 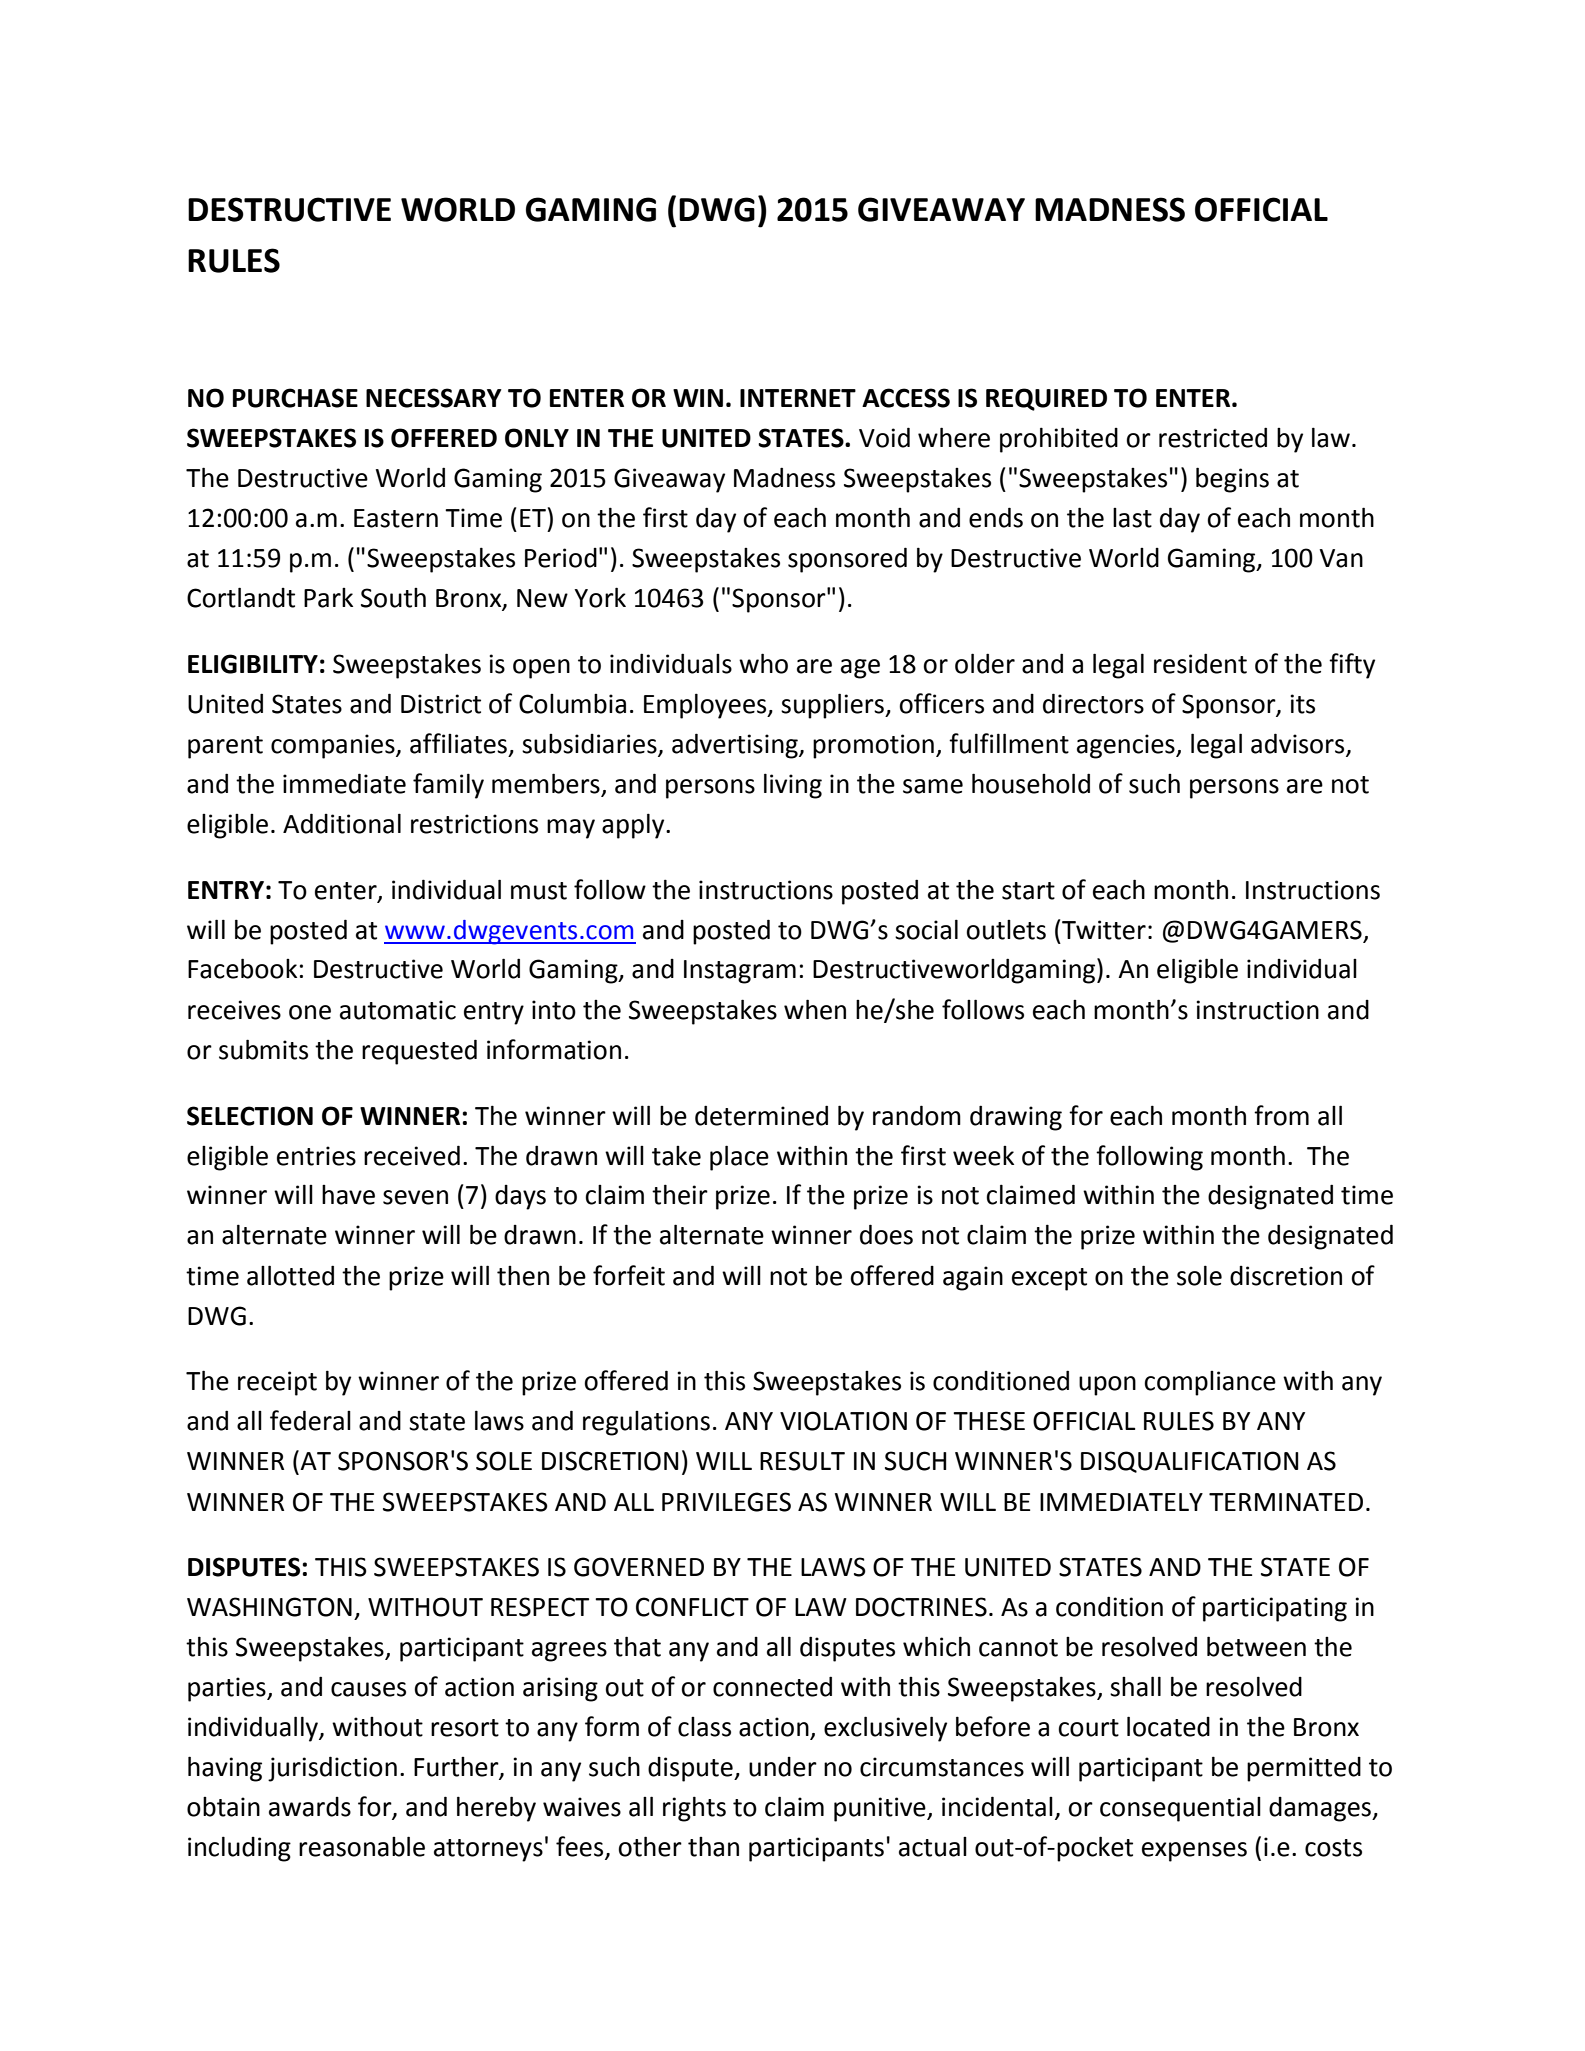 What do you see at coordinates (1281, 1115) in the screenshot?
I see `from` at bounding box center [1281, 1115].
